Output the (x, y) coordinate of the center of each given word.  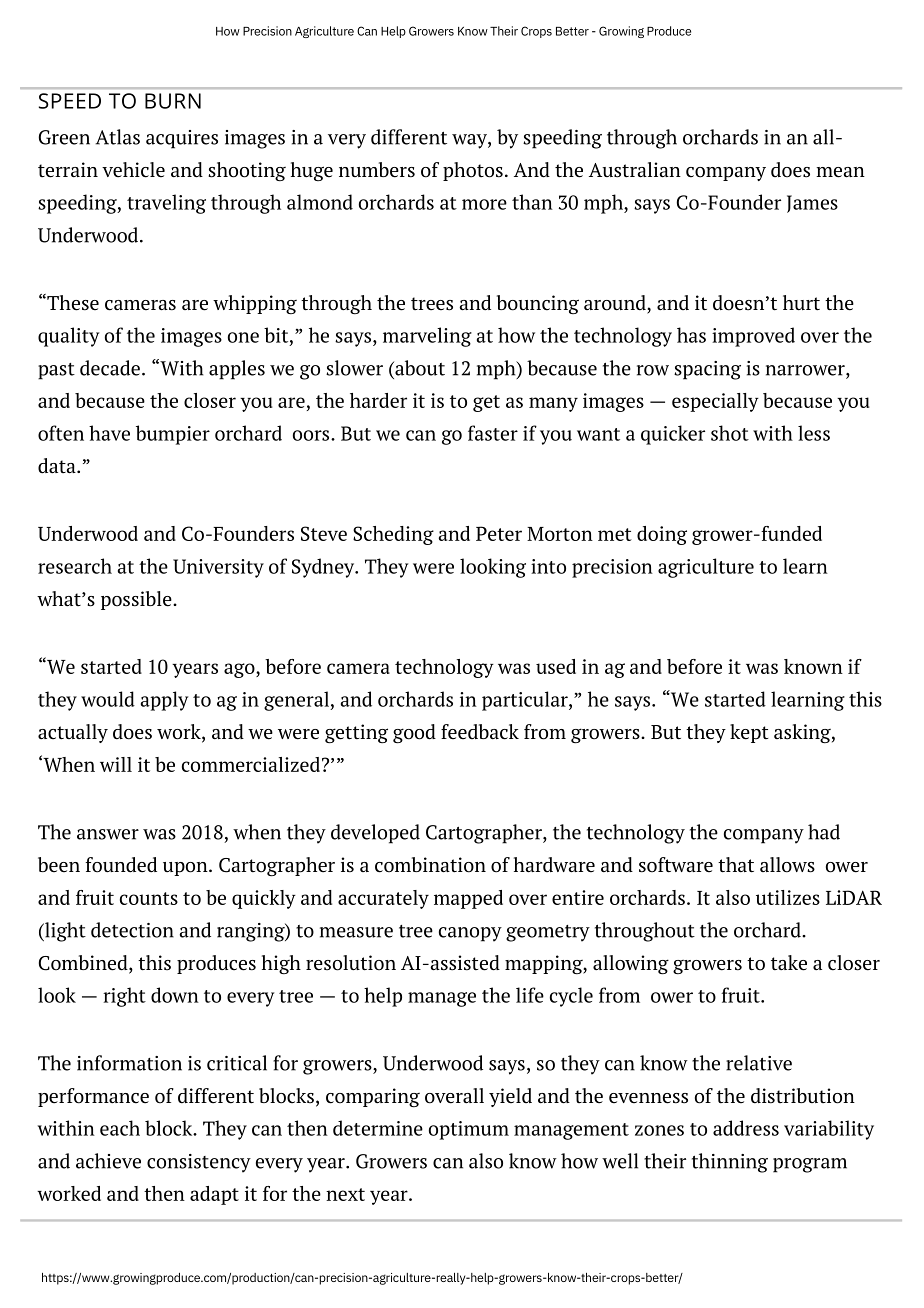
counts (149, 898)
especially (715, 402)
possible (137, 600)
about (419, 368)
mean (840, 172)
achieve (108, 1161)
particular (526, 701)
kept (749, 733)
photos (473, 171)
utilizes (788, 897)
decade (110, 368)
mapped (468, 899)
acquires (182, 139)
